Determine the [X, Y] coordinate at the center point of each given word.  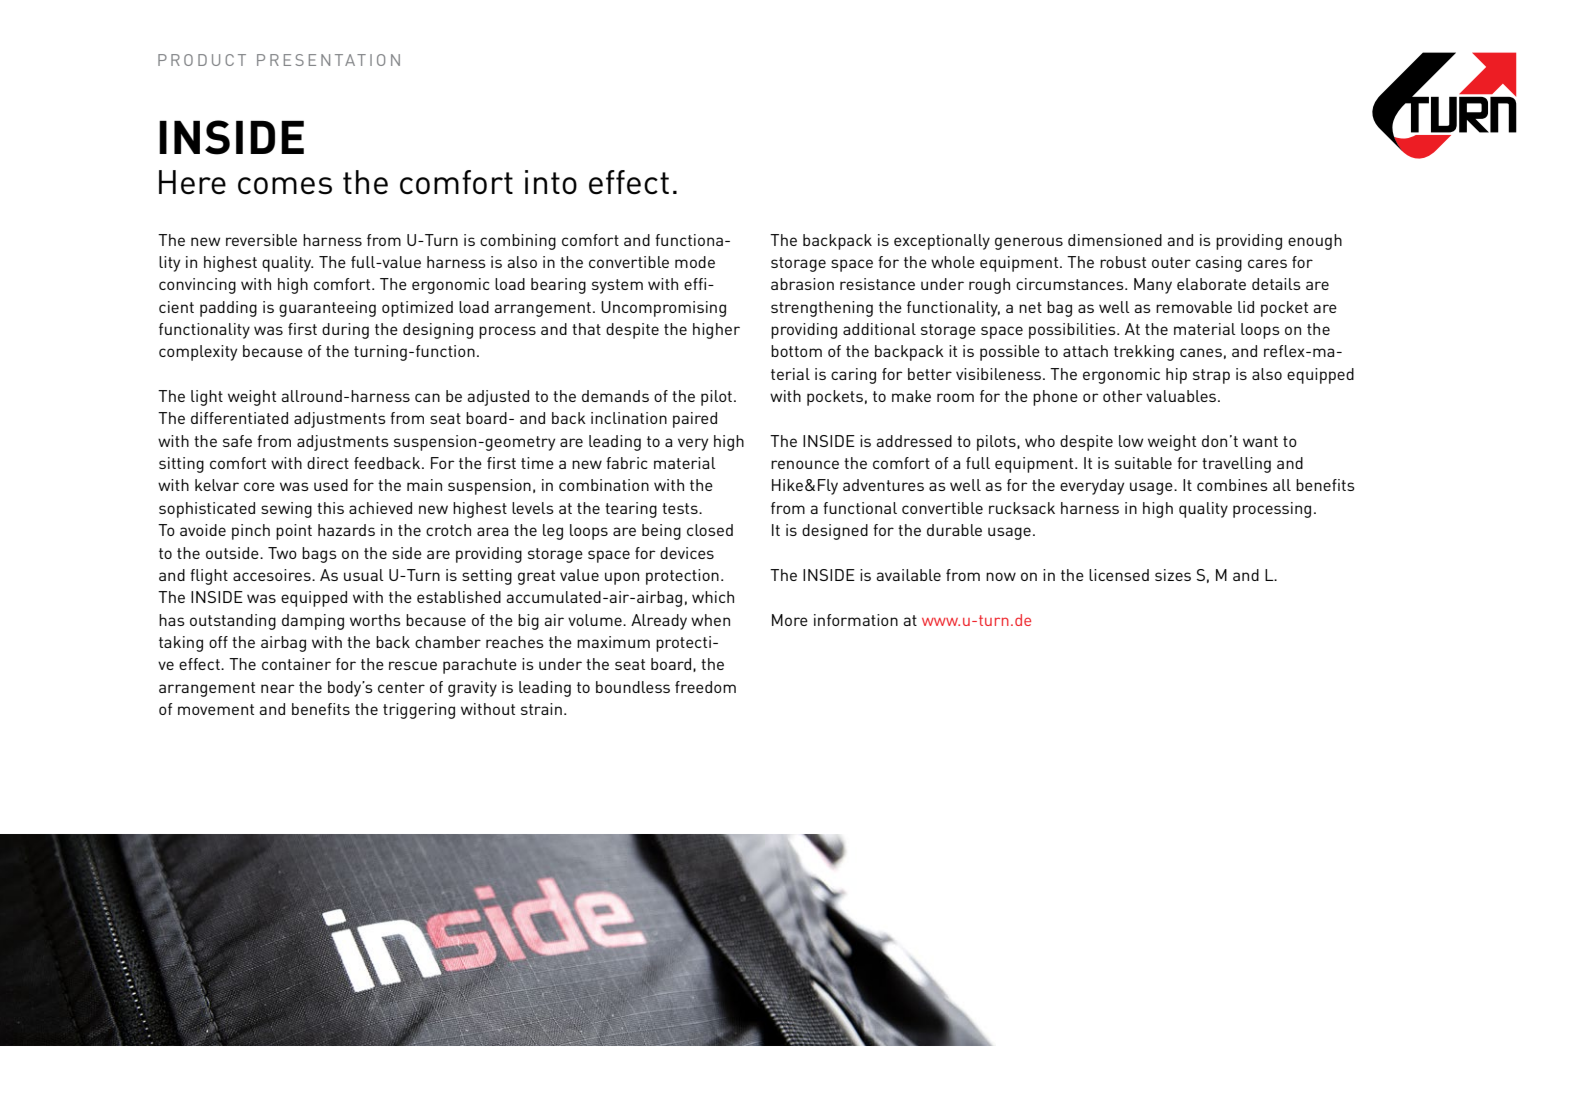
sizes [1173, 575]
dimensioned [1115, 240]
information [856, 620]
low [1131, 441]
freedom [705, 687]
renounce [805, 464]
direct [328, 463]
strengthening [822, 309]
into [551, 182]
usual [364, 575]
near [278, 688]
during [345, 331]
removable [1194, 307]
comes [285, 186]
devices [687, 553]
